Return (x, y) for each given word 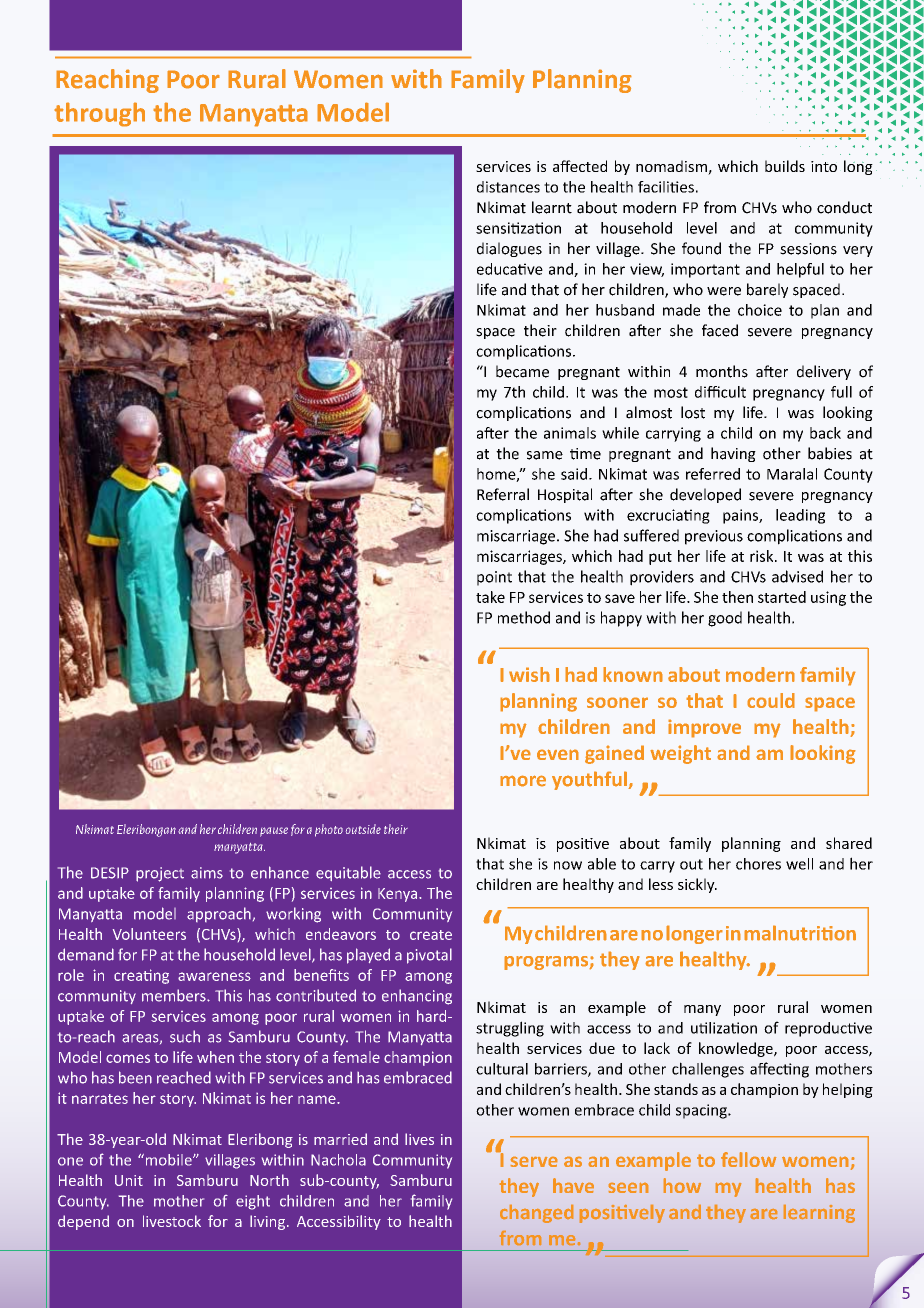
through (99, 114)
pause (274, 832)
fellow (748, 1159)
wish (529, 674)
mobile (168, 1160)
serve (534, 1162)
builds (785, 166)
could (771, 700)
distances (508, 187)
